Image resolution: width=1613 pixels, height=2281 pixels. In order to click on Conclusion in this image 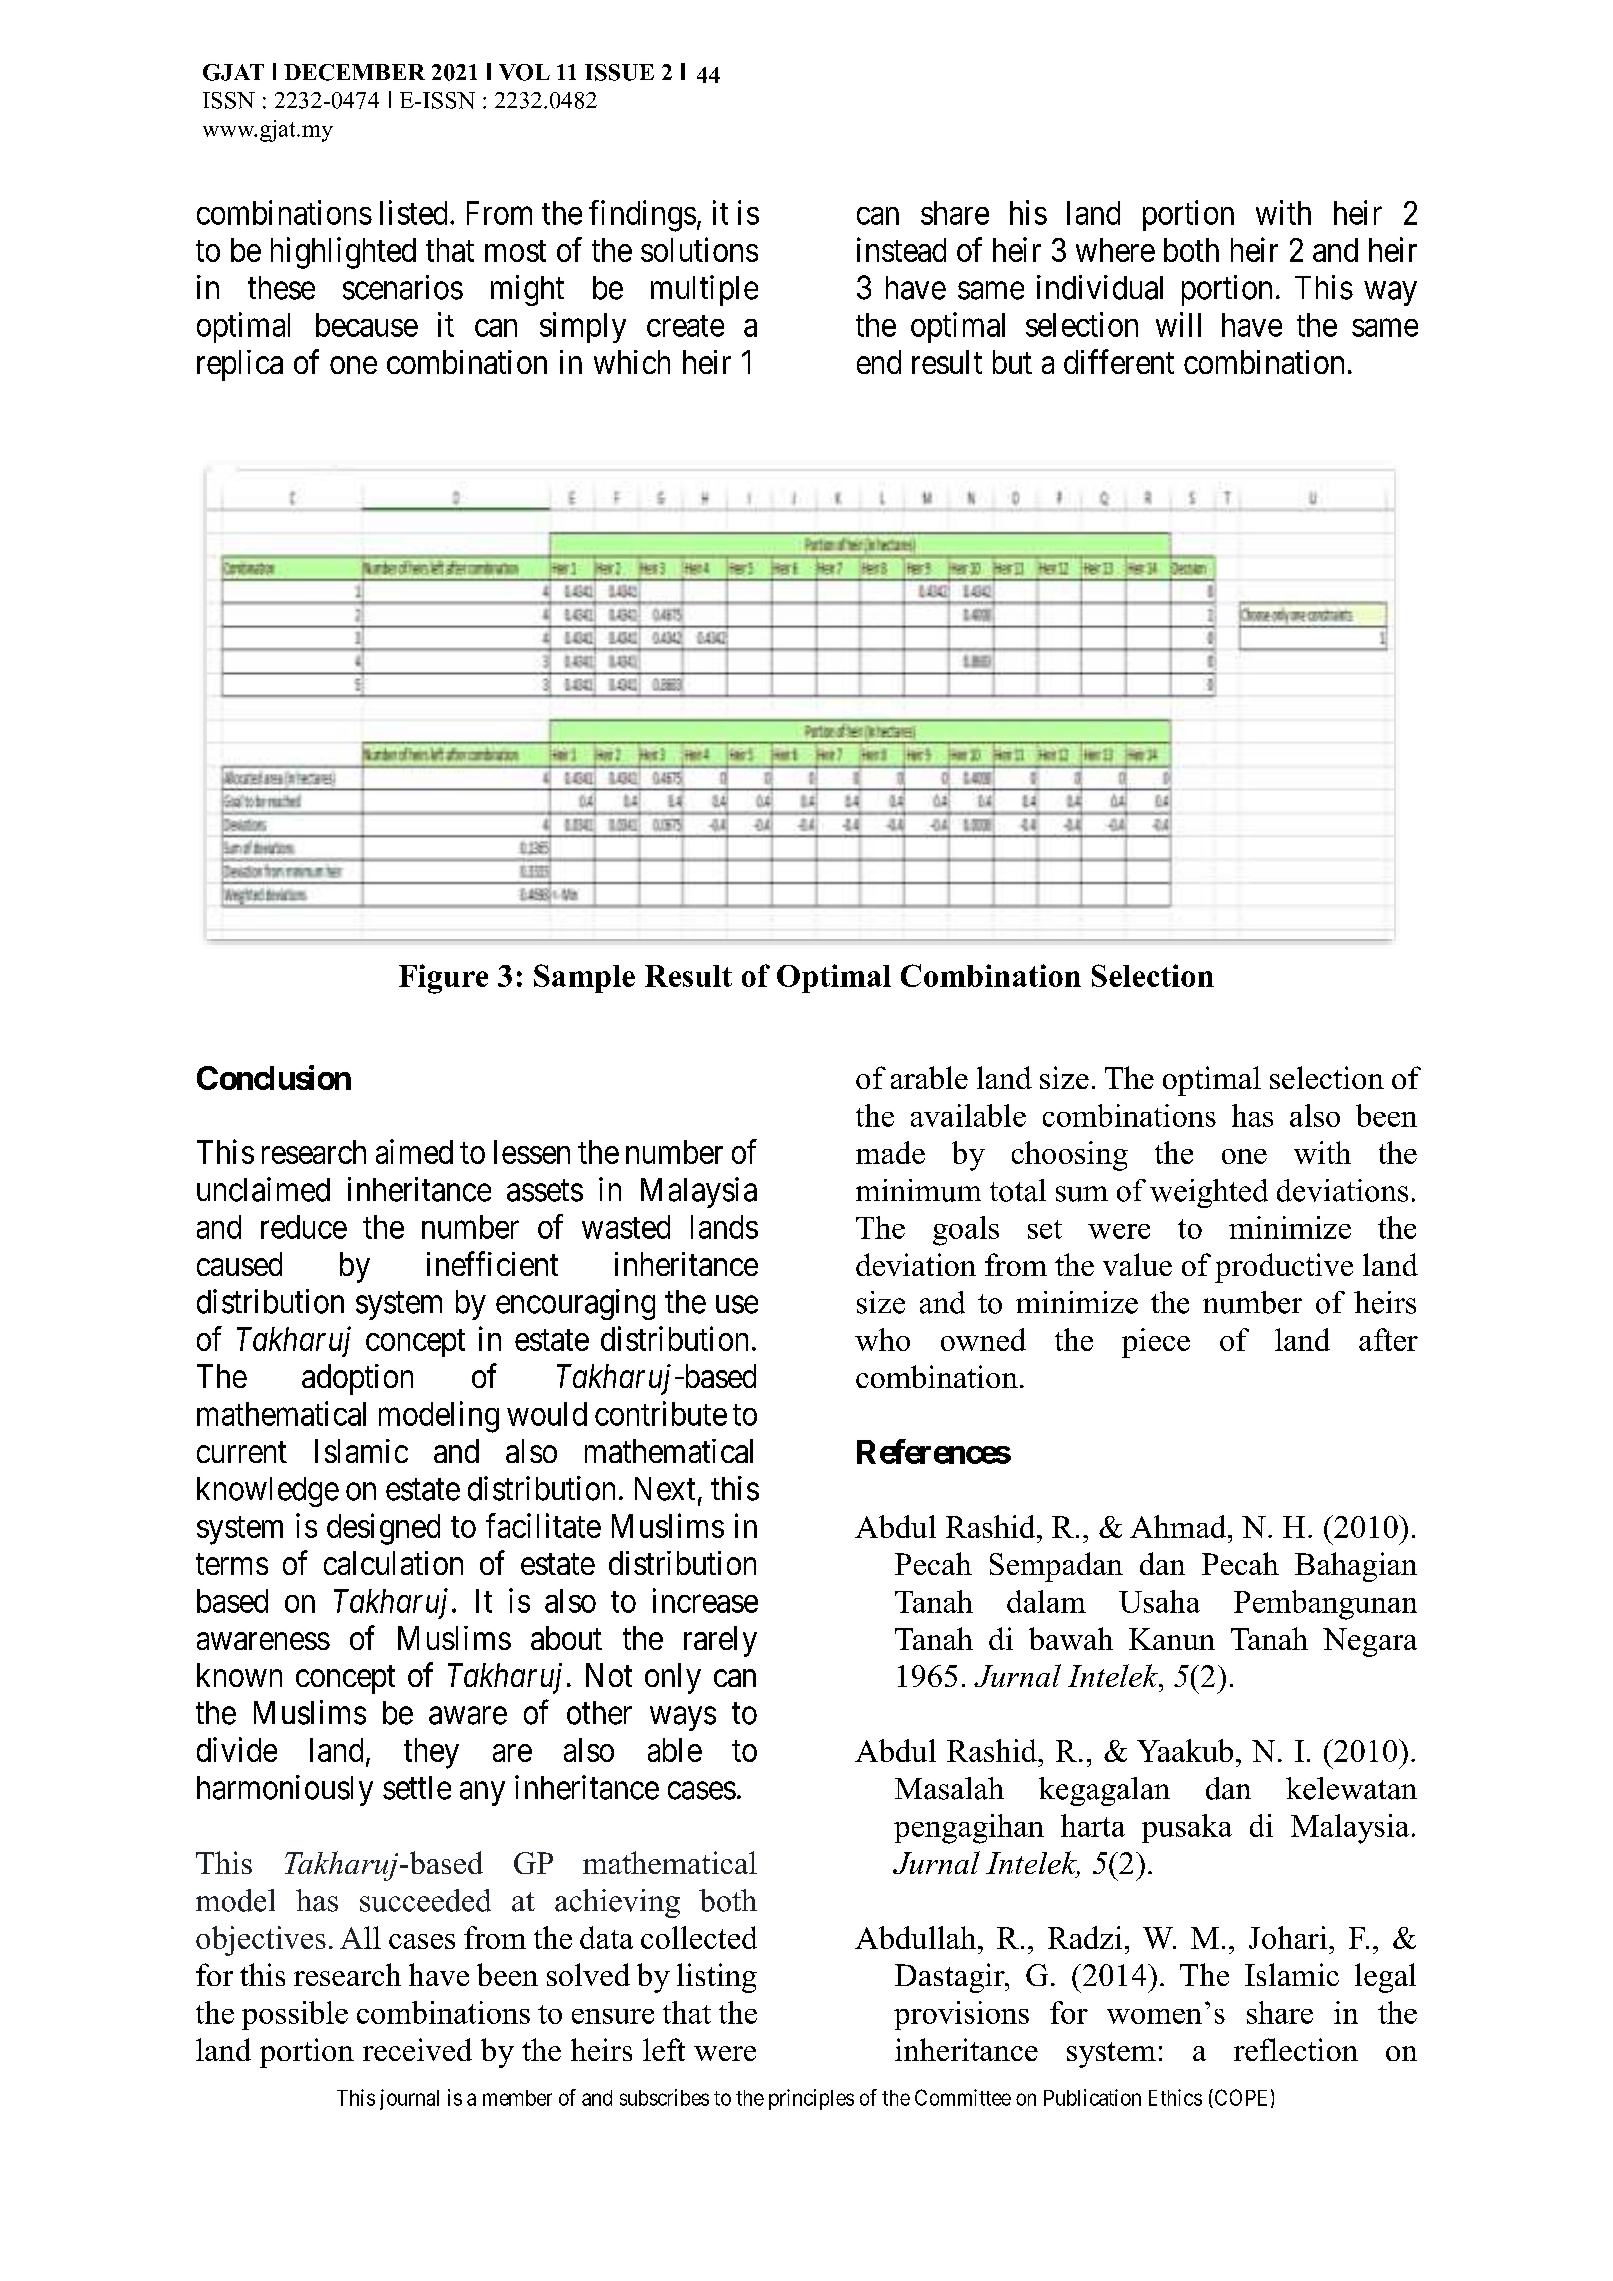, I will do `click(274, 1077)`.
